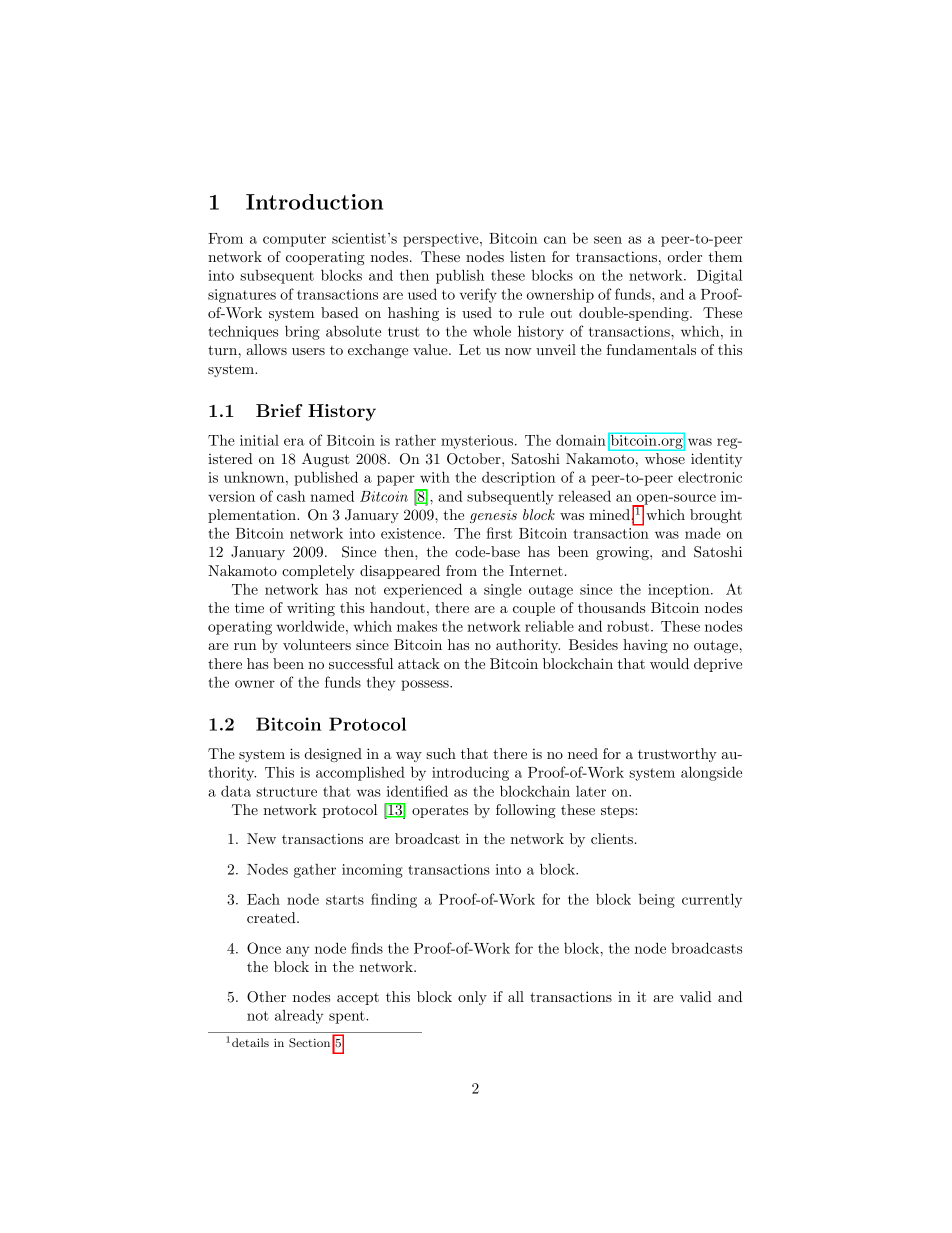 This document has height=1233, width=952. Describe the element at coordinates (696, 996) in the document. I see `valid` at that location.
